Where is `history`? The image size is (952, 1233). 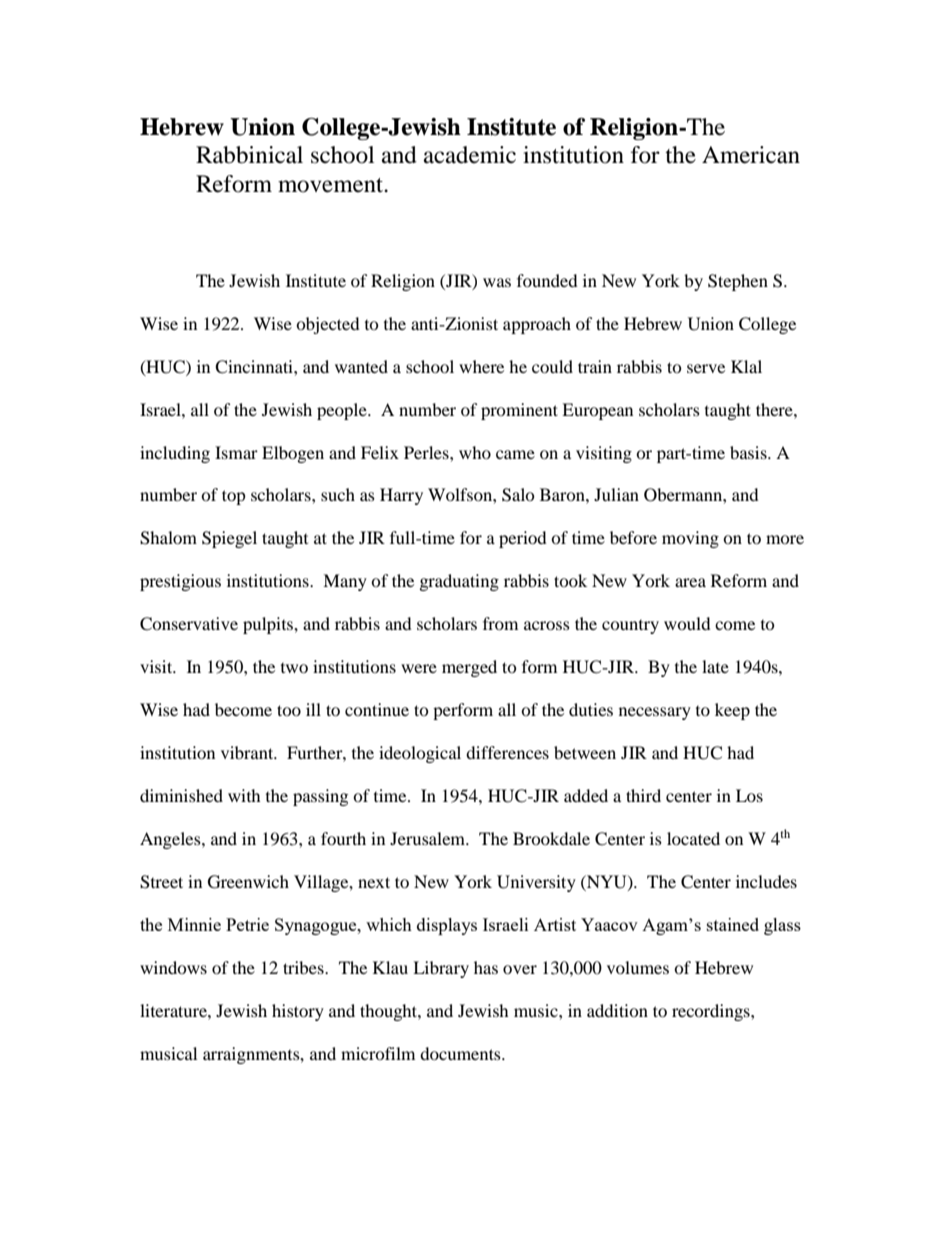
history is located at coordinates (298, 1012).
